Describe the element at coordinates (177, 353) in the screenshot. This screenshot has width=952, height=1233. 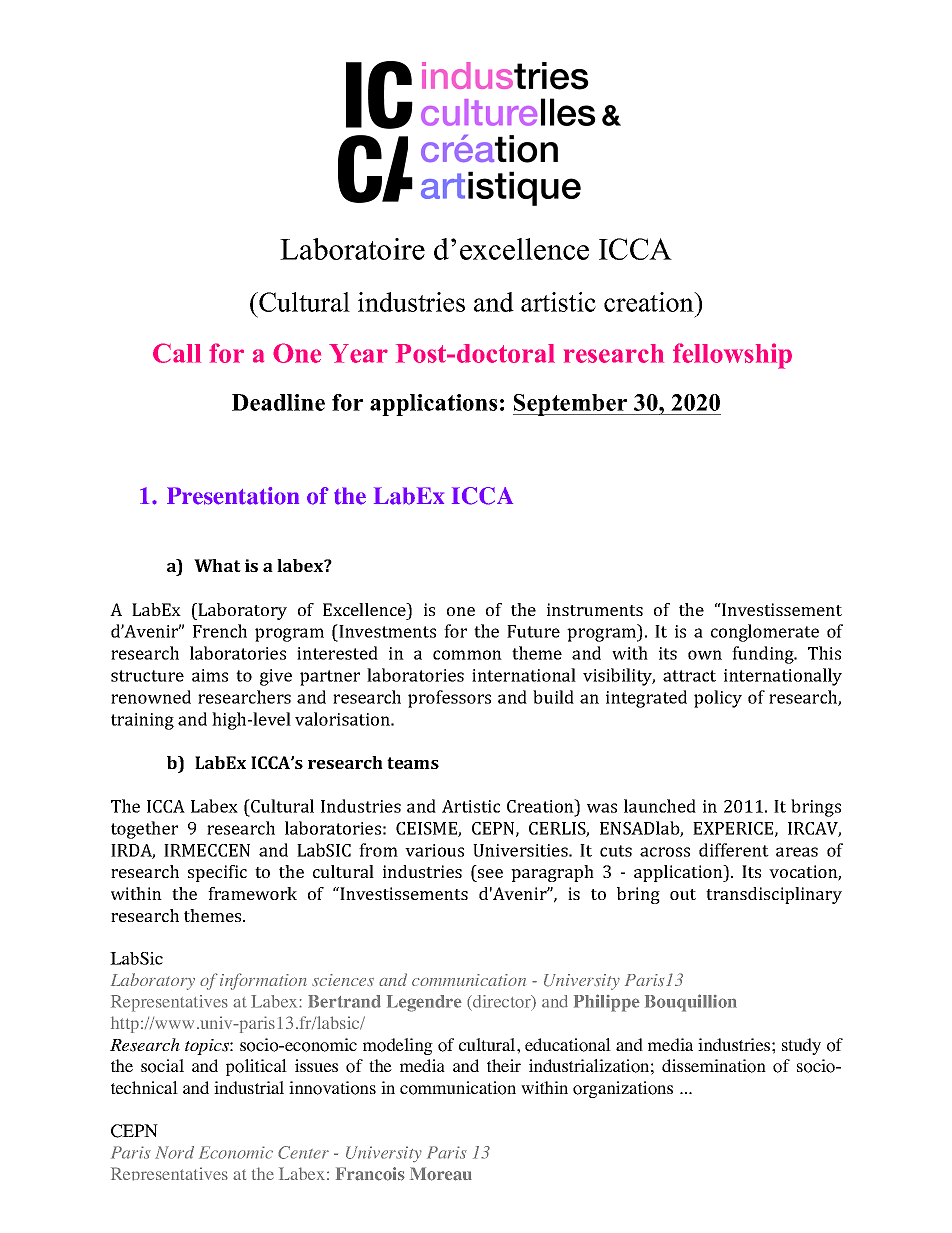
I see `Call` at that location.
